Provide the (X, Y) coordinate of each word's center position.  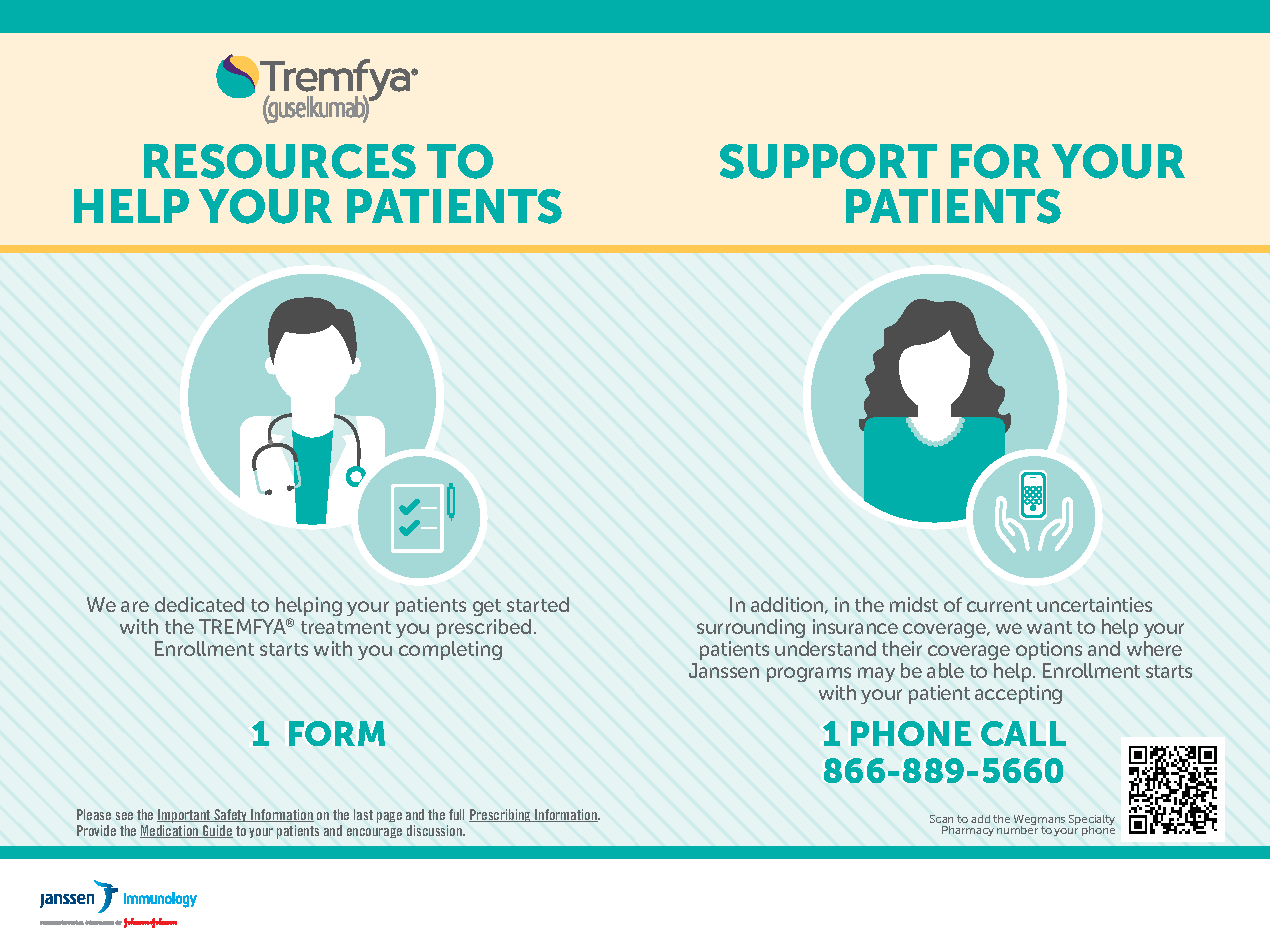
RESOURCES (280, 161)
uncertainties (1094, 604)
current (999, 605)
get (487, 607)
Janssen (724, 670)
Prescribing (501, 815)
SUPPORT (828, 161)
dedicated (199, 604)
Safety (231, 815)
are (135, 606)
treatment (346, 627)
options (1049, 650)
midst (914, 604)
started (538, 604)
